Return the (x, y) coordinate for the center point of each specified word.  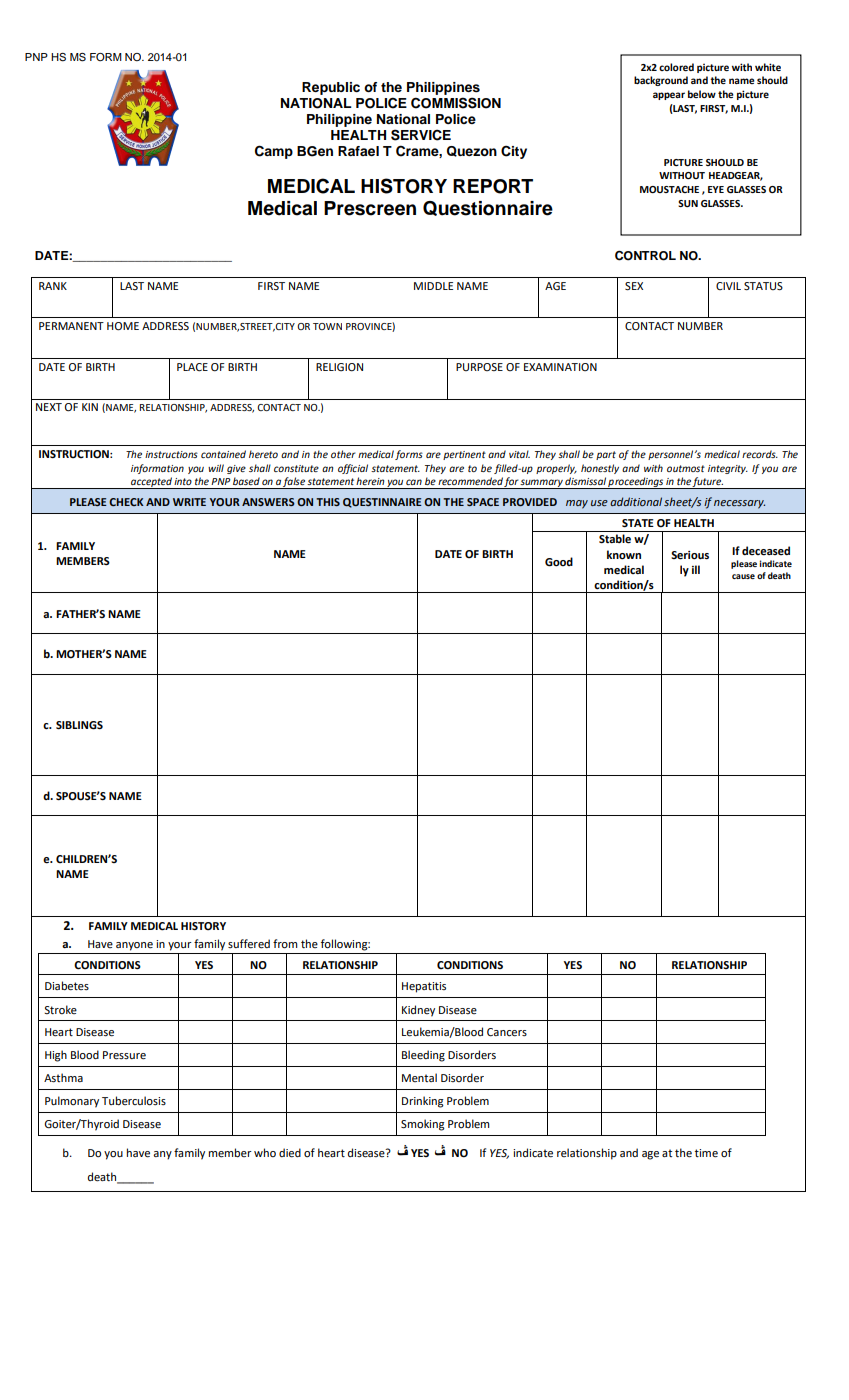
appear (669, 96)
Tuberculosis (134, 1101)
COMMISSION (456, 103)
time (706, 1153)
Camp (274, 152)
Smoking (423, 1125)
